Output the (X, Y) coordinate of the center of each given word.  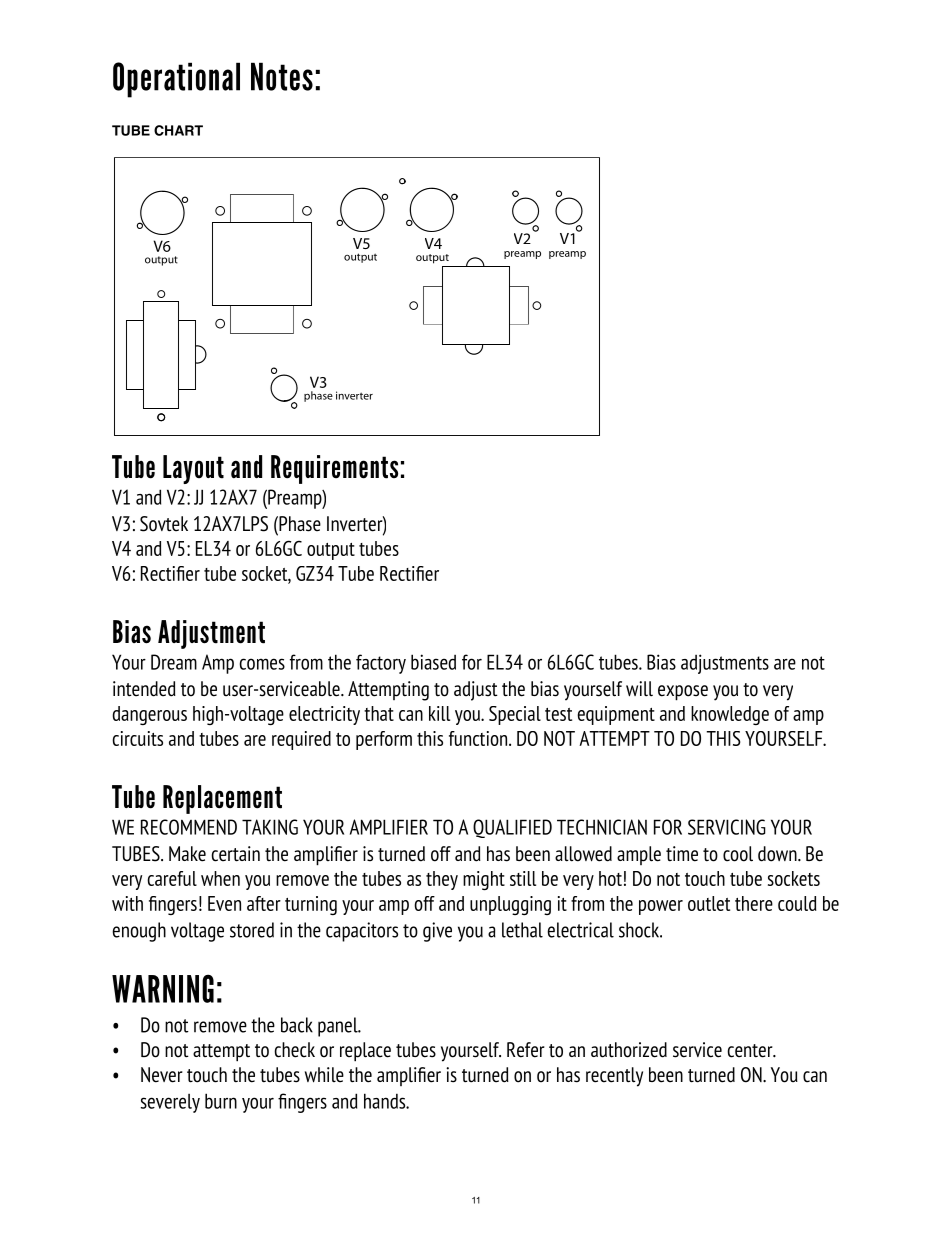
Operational (176, 80)
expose (683, 693)
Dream (174, 662)
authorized (629, 1050)
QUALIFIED (512, 828)
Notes (282, 76)
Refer (526, 1050)
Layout (193, 469)
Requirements (334, 469)
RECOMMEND (189, 827)
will (639, 689)
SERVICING (727, 827)
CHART (178, 130)
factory (381, 664)
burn (221, 1101)
